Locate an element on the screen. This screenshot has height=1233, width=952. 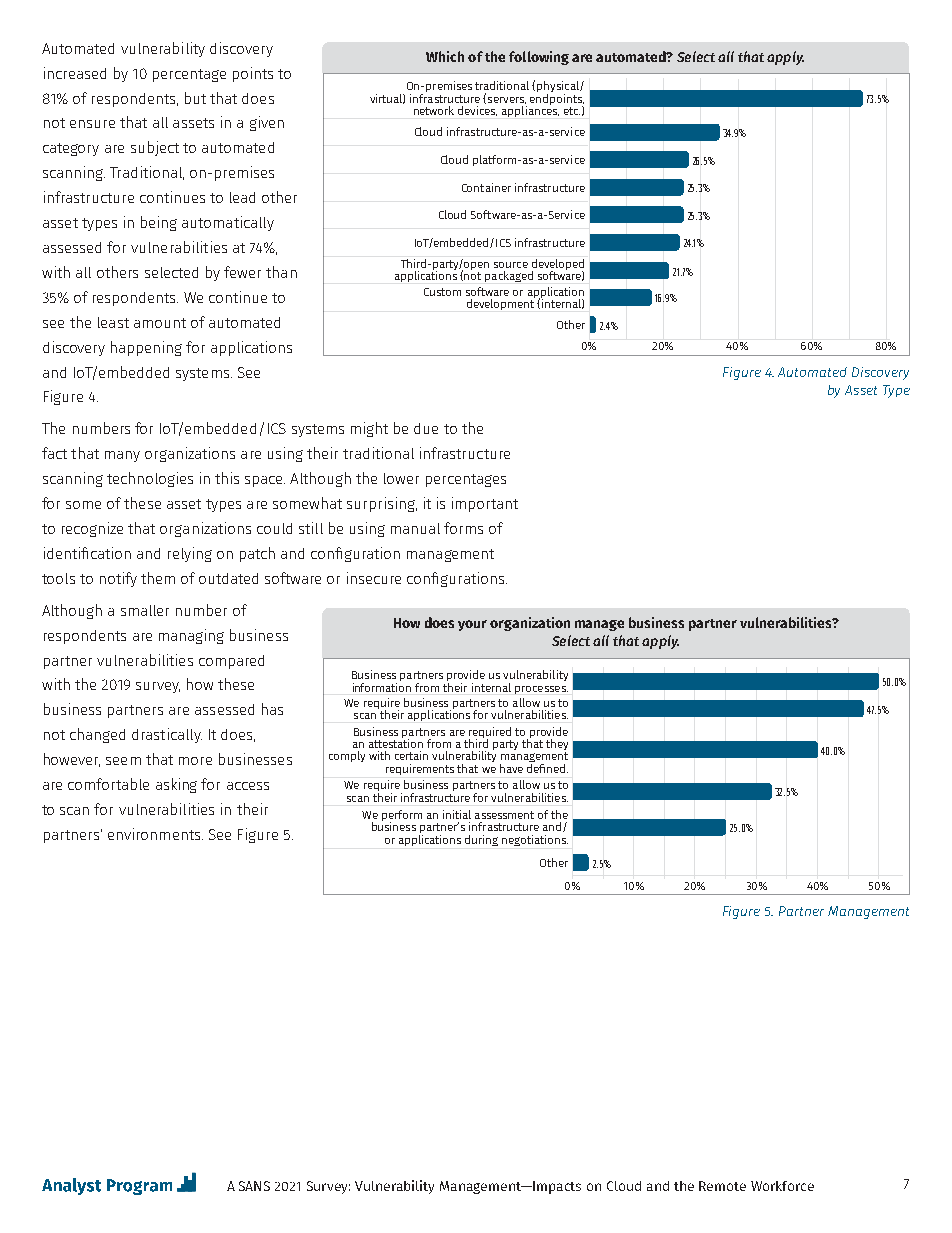
SANS is located at coordinates (254, 1186).
